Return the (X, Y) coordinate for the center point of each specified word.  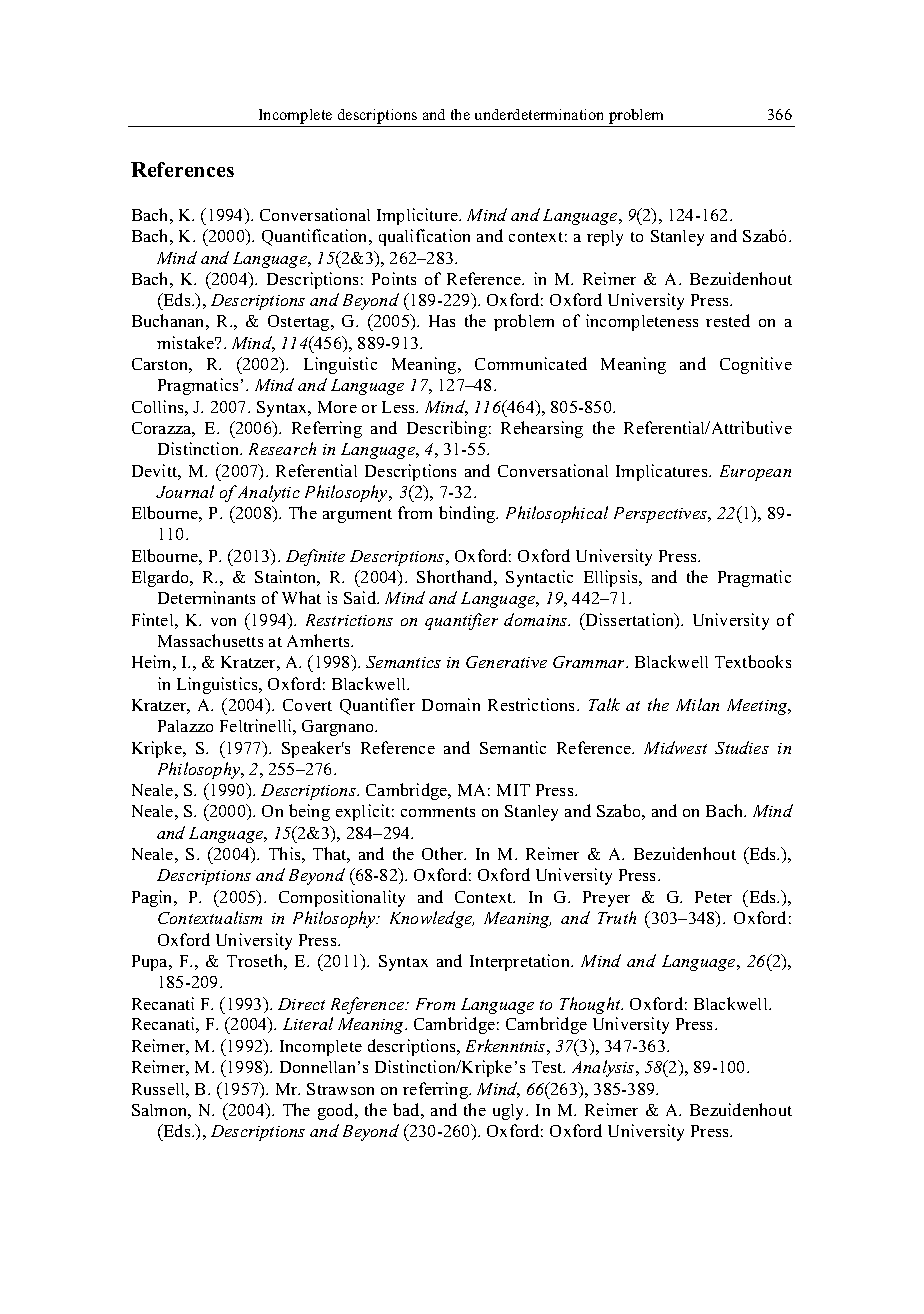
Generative (506, 662)
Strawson (340, 1089)
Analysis (604, 1068)
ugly (510, 1112)
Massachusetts (210, 640)
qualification (424, 237)
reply (605, 238)
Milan (697, 704)
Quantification (316, 237)
